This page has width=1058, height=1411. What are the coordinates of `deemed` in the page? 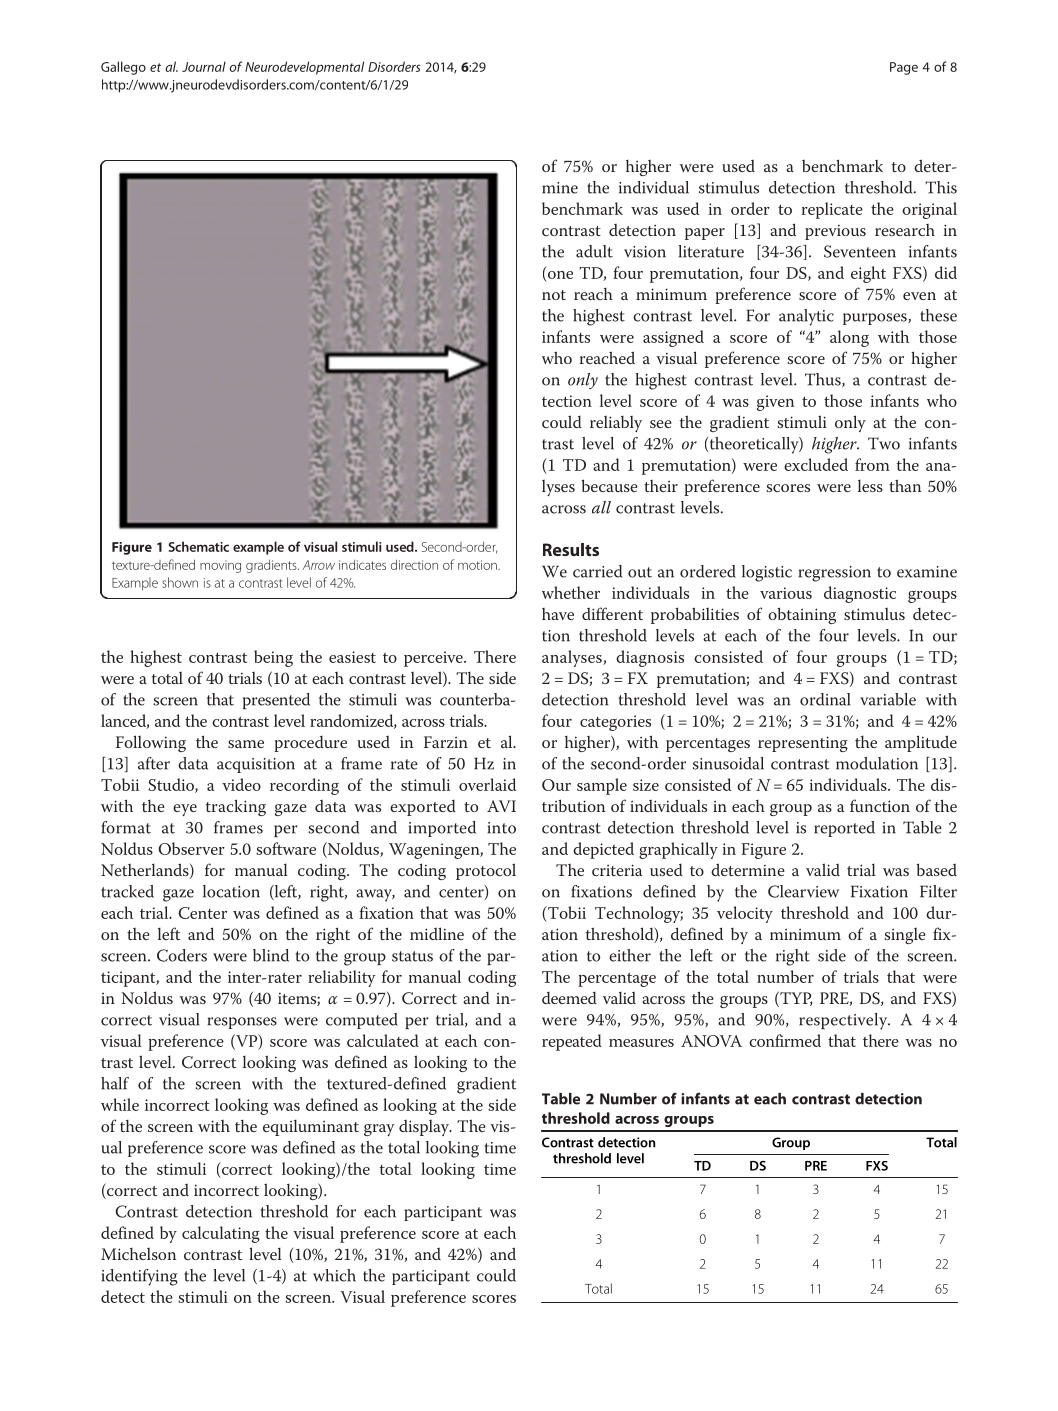 It's located at (569, 998).
